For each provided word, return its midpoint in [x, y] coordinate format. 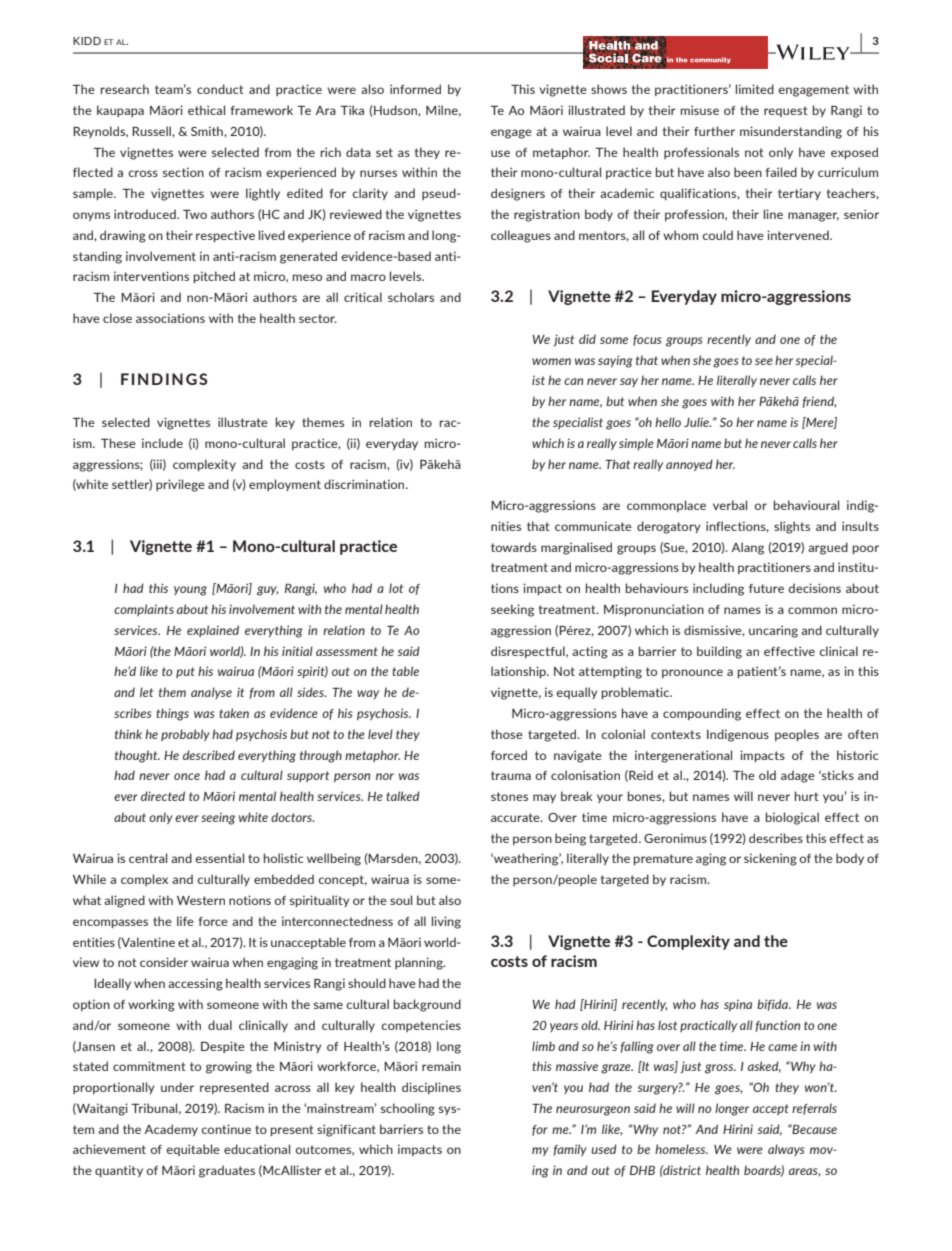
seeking [512, 610]
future [766, 588]
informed [415, 89]
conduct [220, 89]
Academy [171, 1130]
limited [755, 89]
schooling [408, 1109]
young [190, 591]
